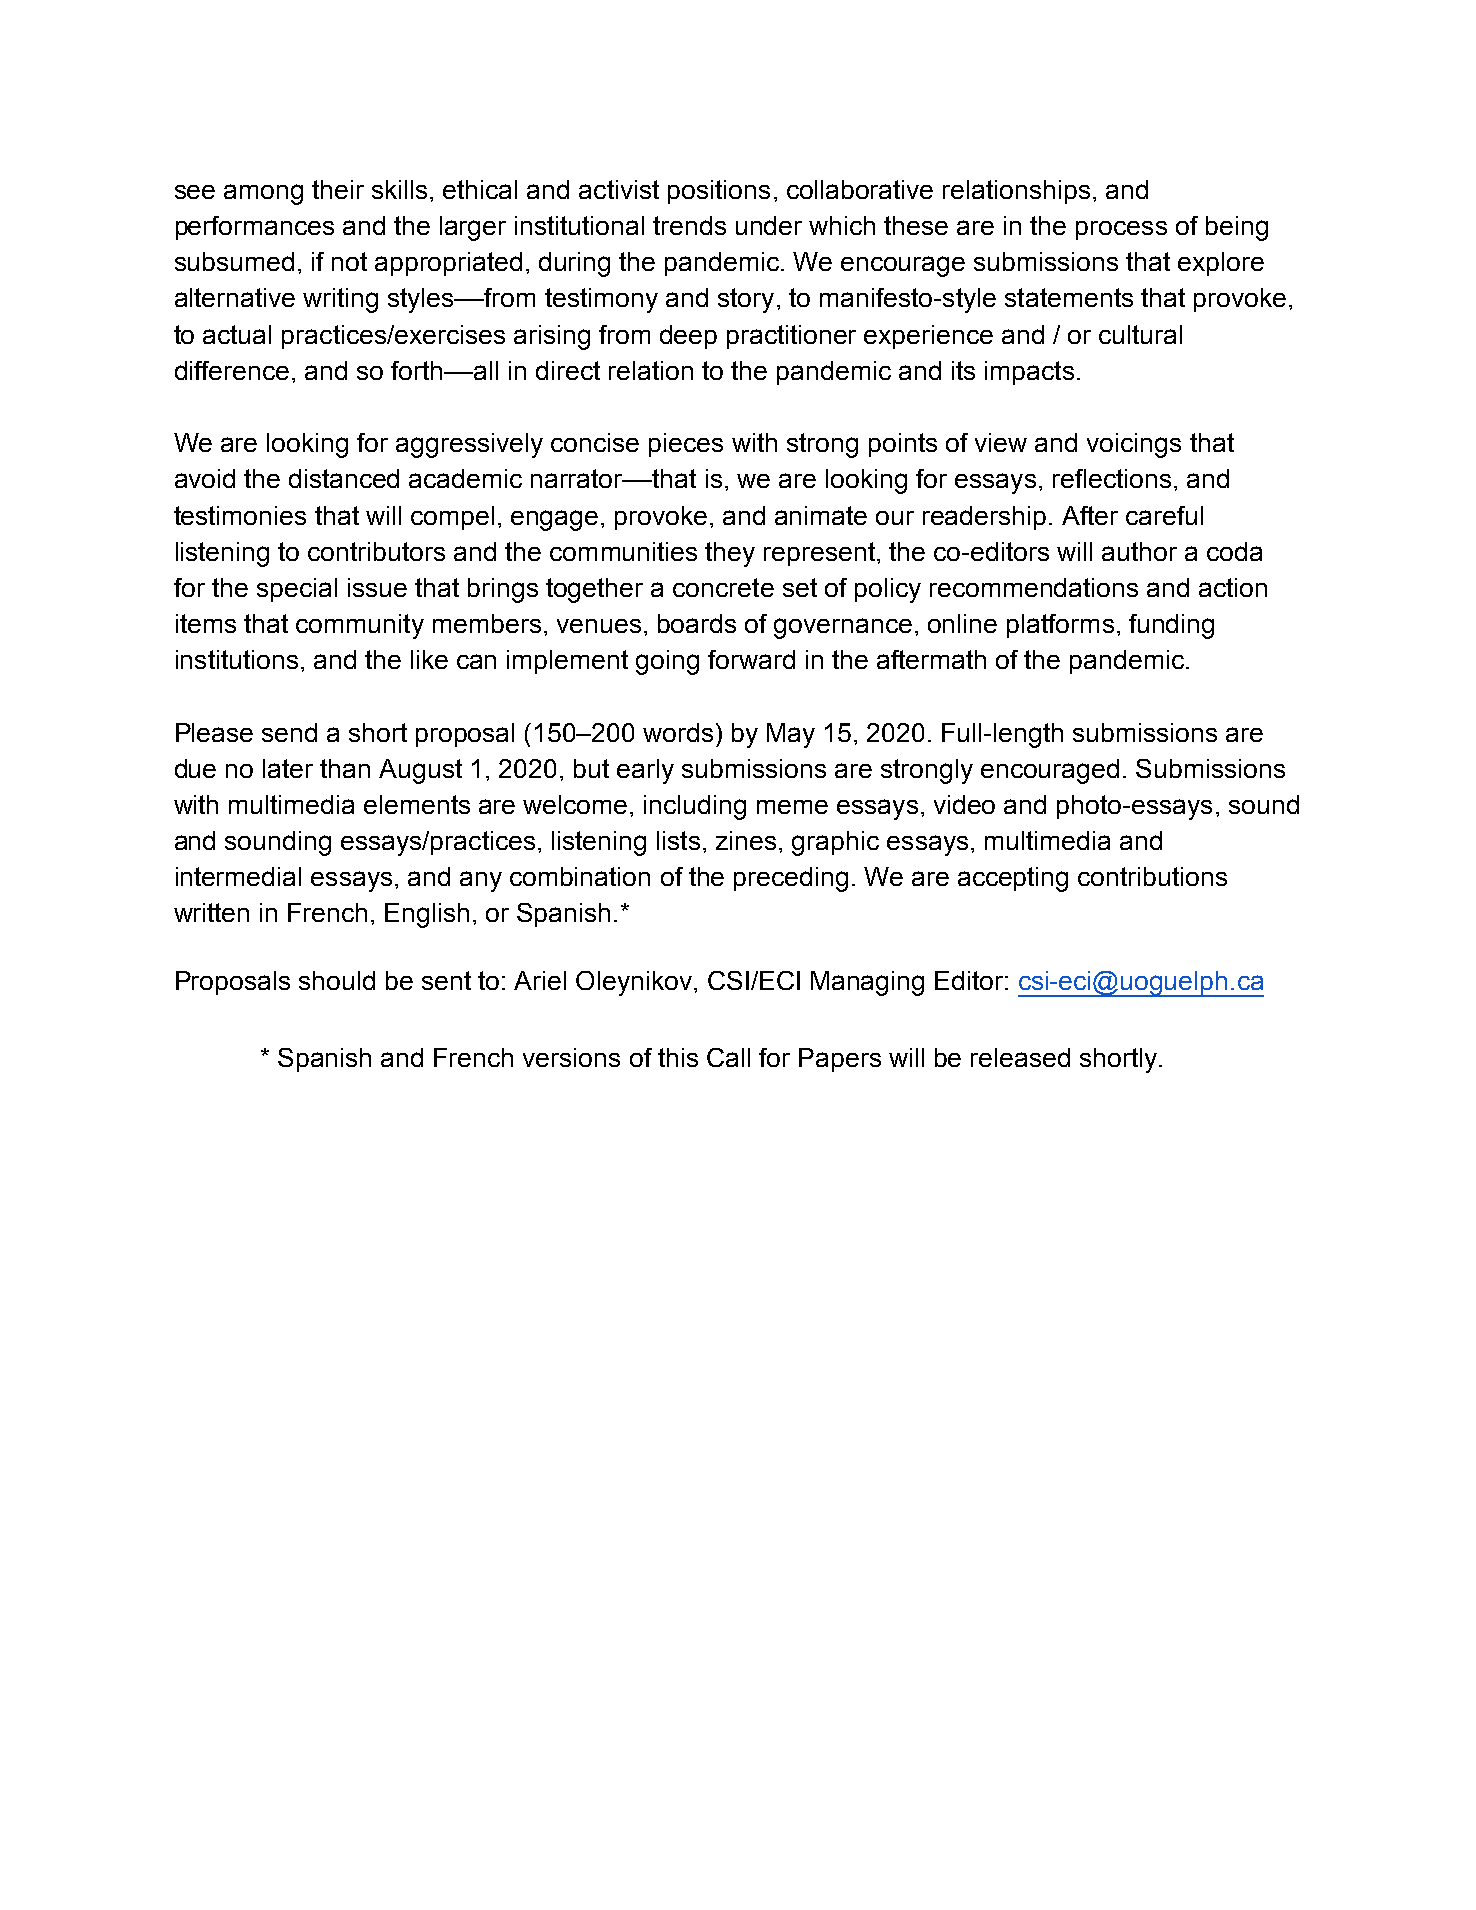  Describe the element at coordinates (1112, 478) in the page. I see `reflections` at that location.
